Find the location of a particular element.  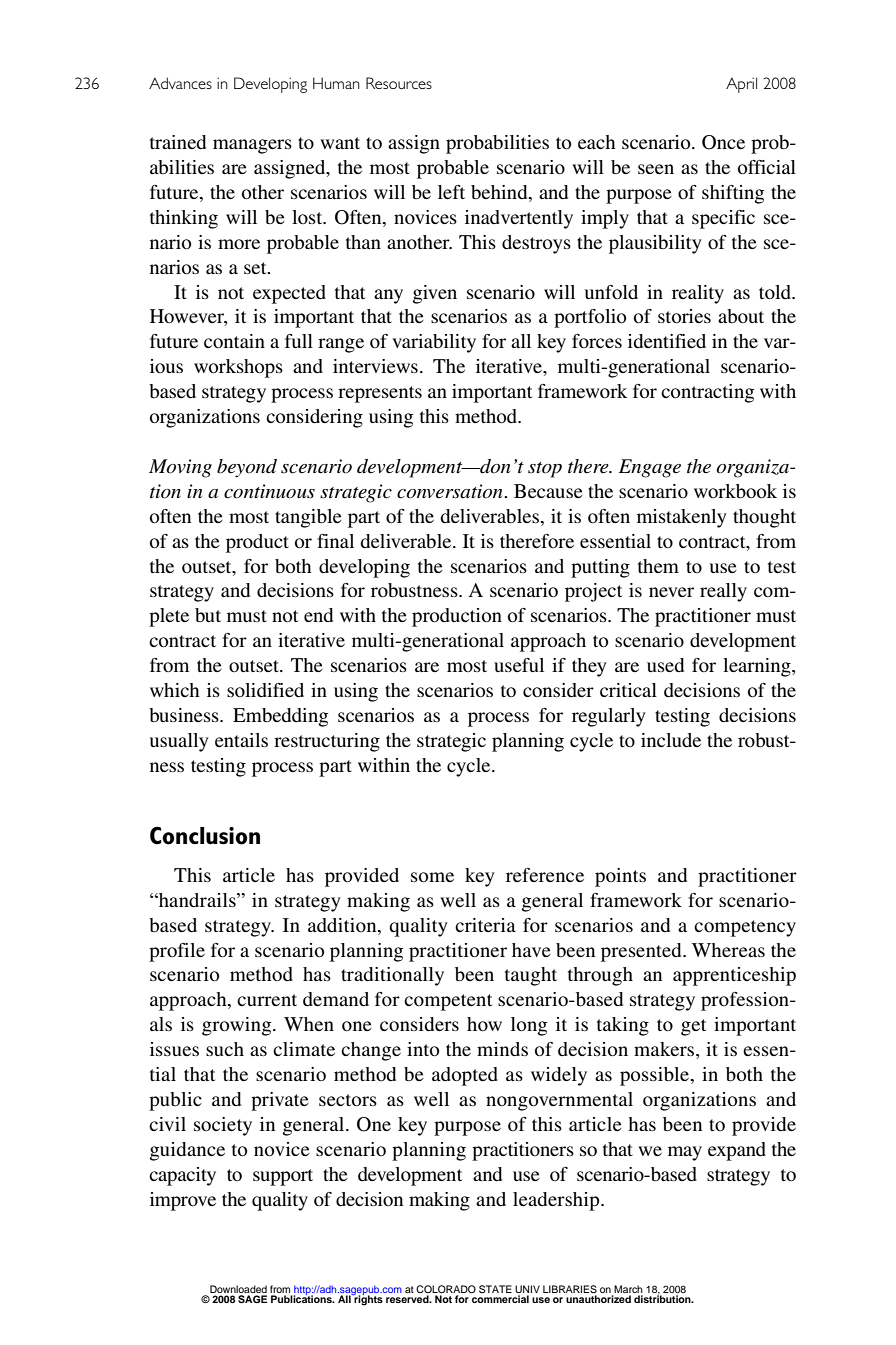

mistakenly is located at coordinates (682, 518).
